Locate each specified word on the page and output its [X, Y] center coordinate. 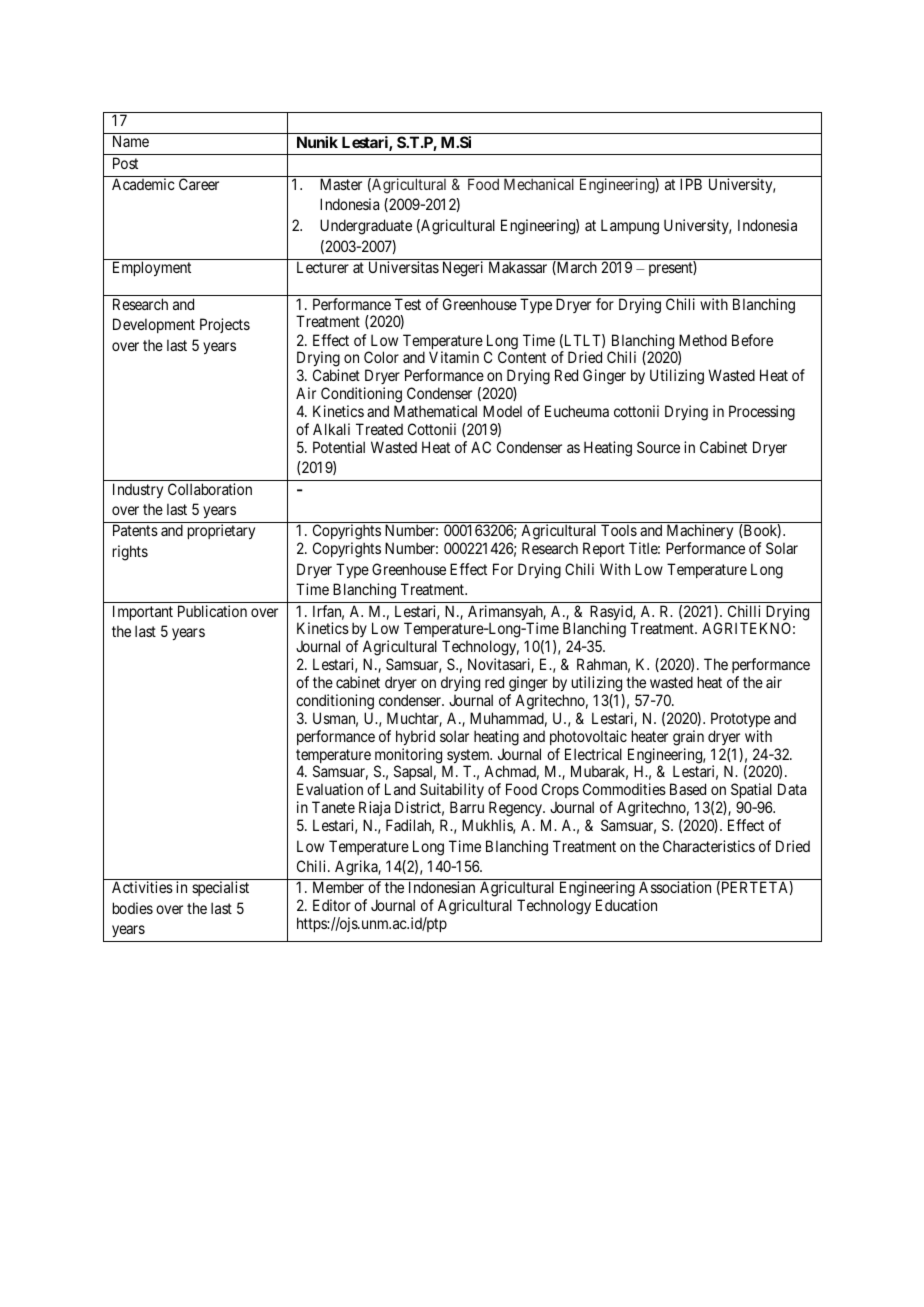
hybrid [415, 737]
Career [199, 184]
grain [688, 738]
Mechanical [539, 184]
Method [703, 340]
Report [604, 549]
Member [338, 887]
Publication [212, 611]
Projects [225, 325]
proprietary [221, 531]
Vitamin [454, 357]
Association [675, 887]
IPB [691, 184]
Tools [619, 530]
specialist [220, 888]
